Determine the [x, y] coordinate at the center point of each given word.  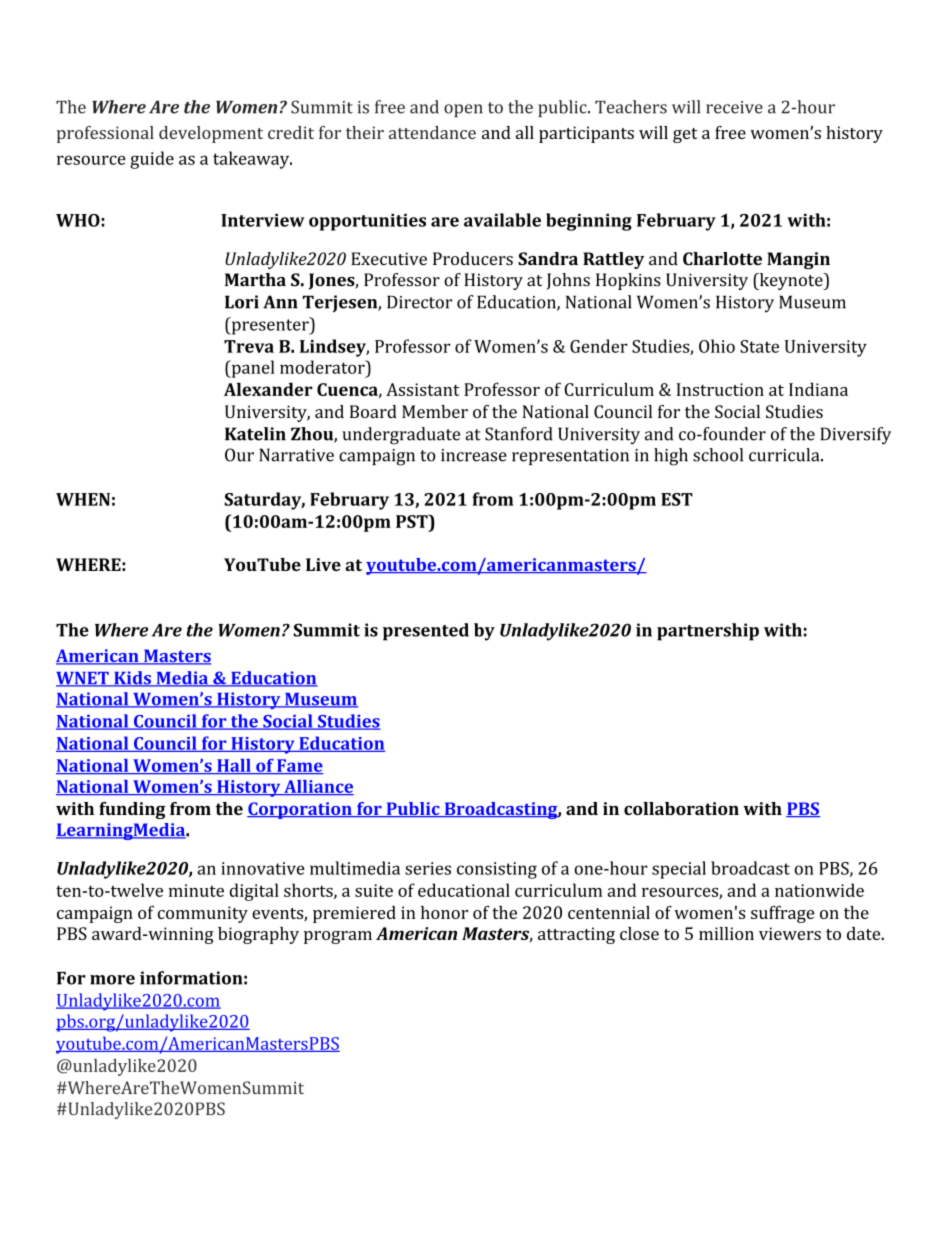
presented [426, 632]
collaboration [681, 808]
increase [474, 455]
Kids [132, 679]
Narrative [296, 455]
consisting [497, 870]
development [211, 134]
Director [419, 302]
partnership [708, 632]
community [203, 914]
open [463, 110]
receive [734, 107]
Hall [234, 766]
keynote [791, 281]
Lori [242, 302]
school [718, 455]
